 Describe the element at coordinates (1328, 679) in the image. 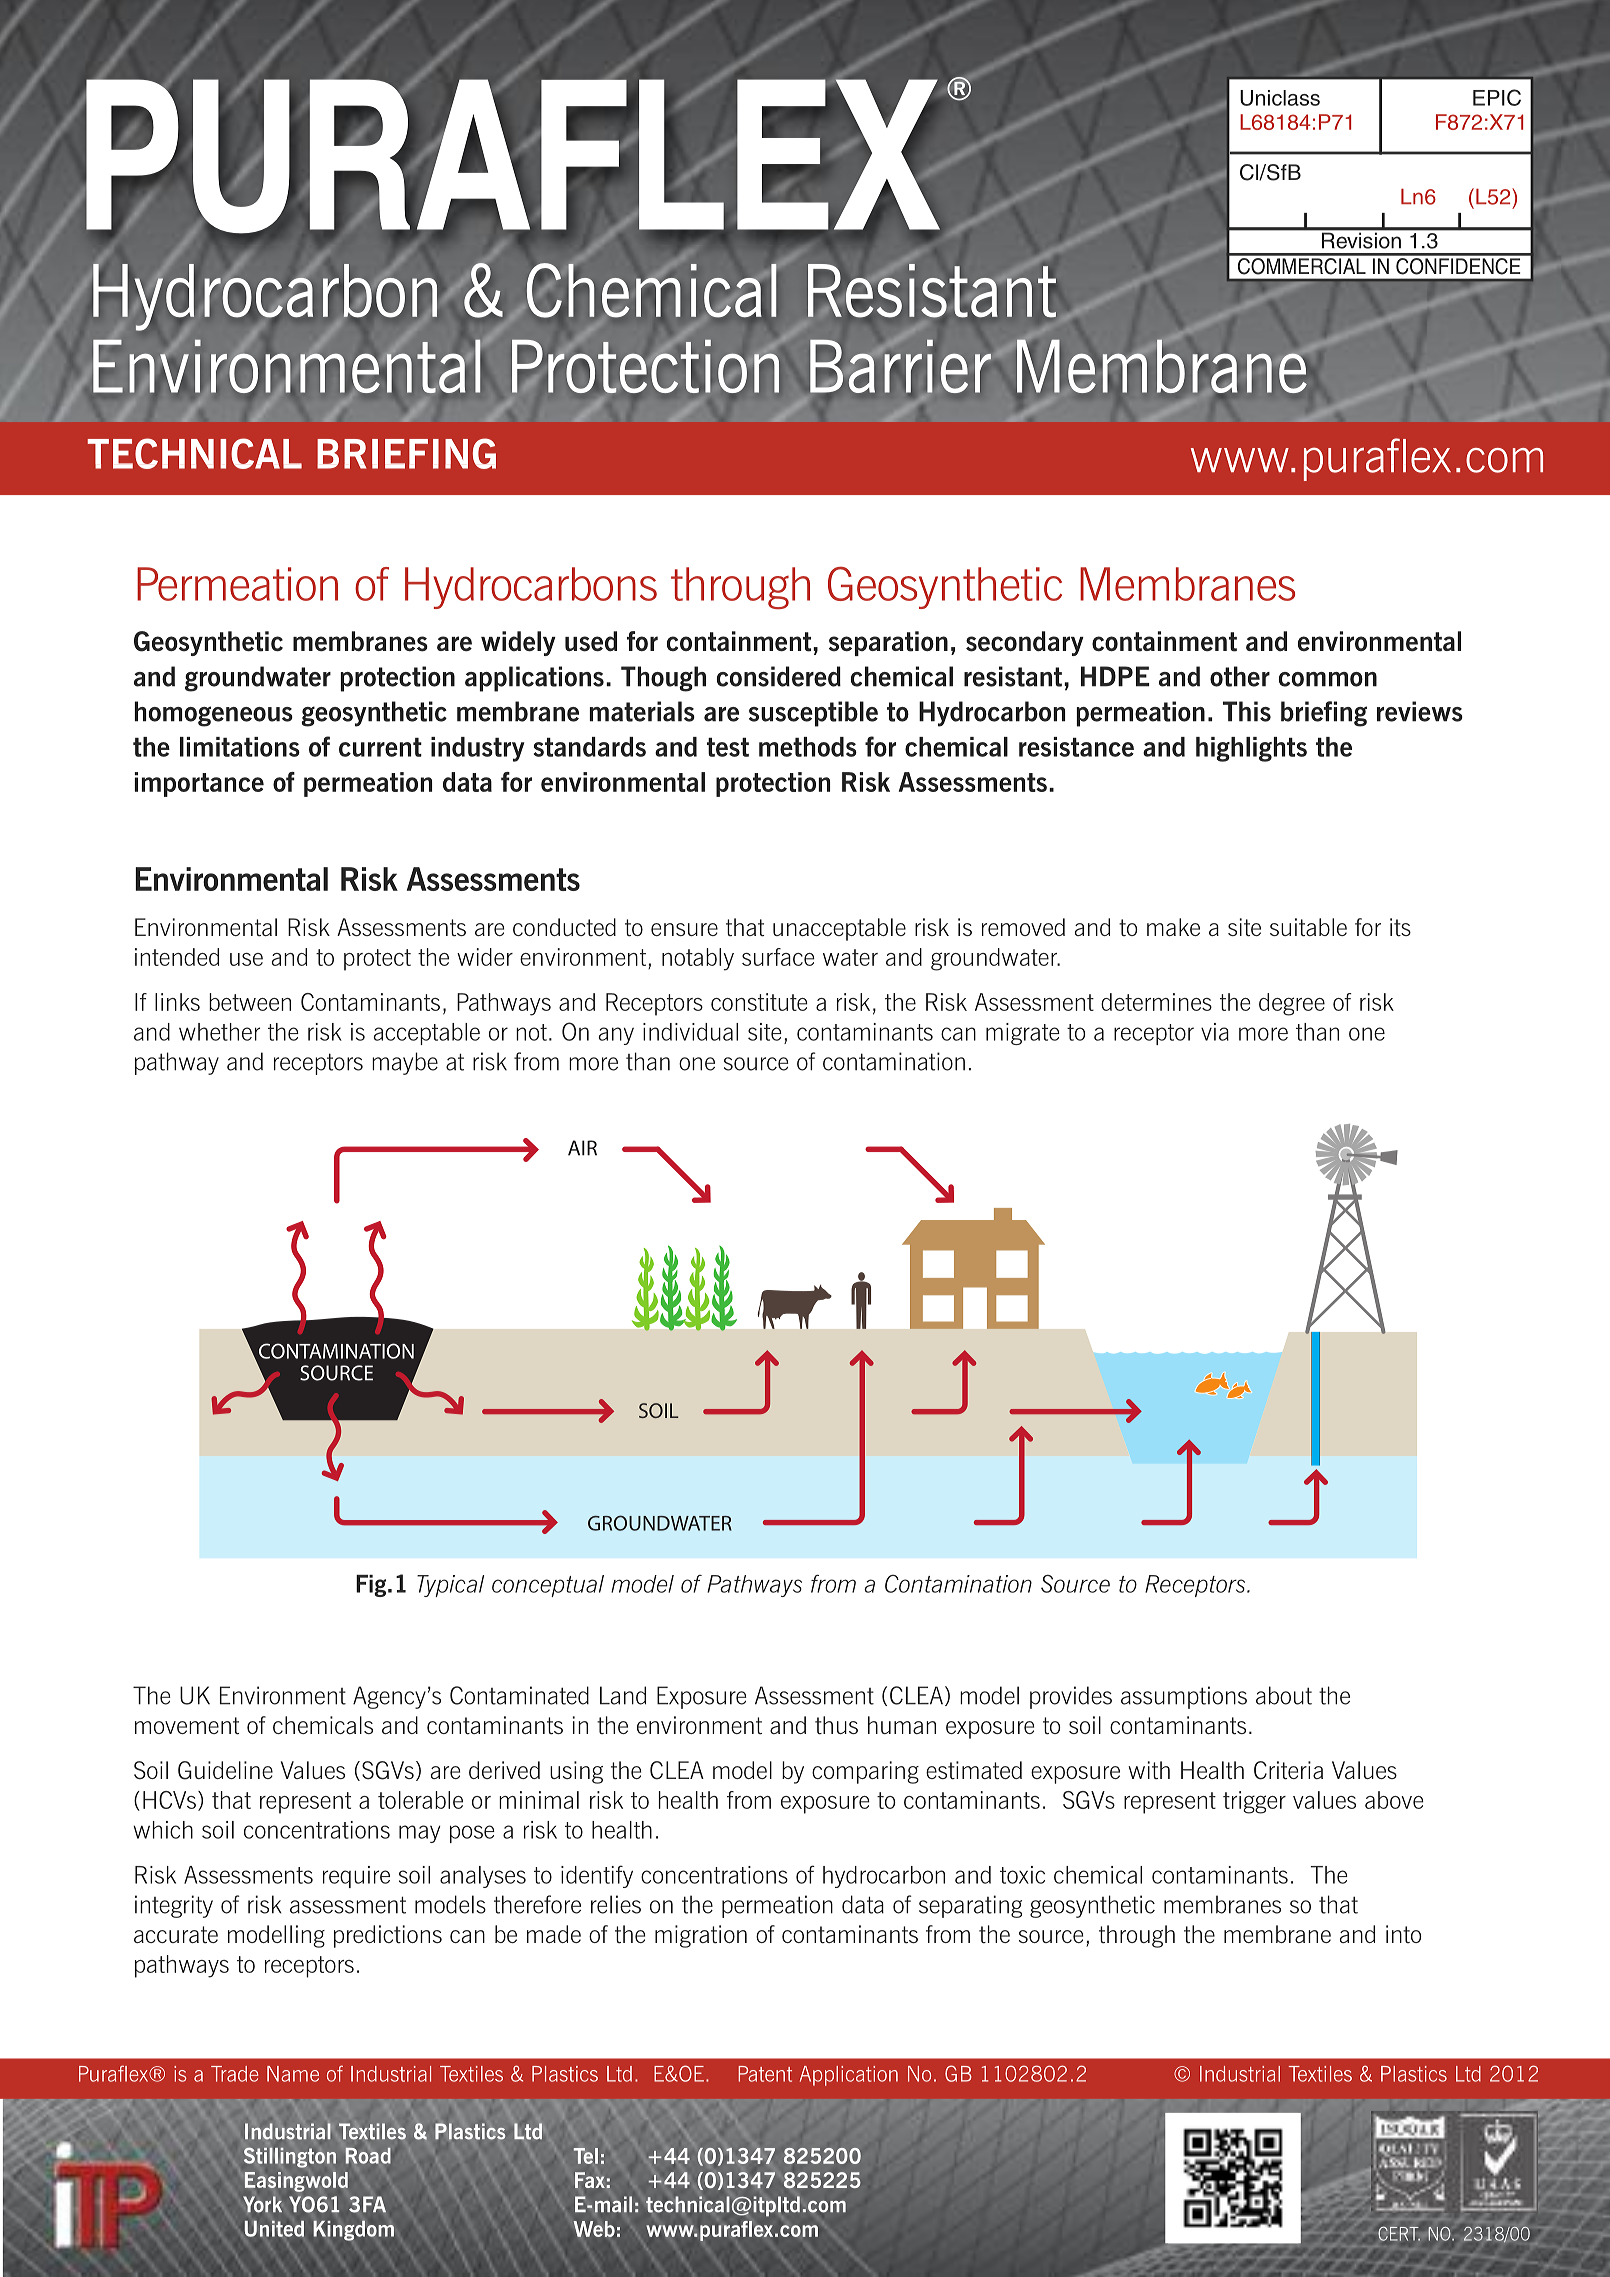

I see `common` at that location.
